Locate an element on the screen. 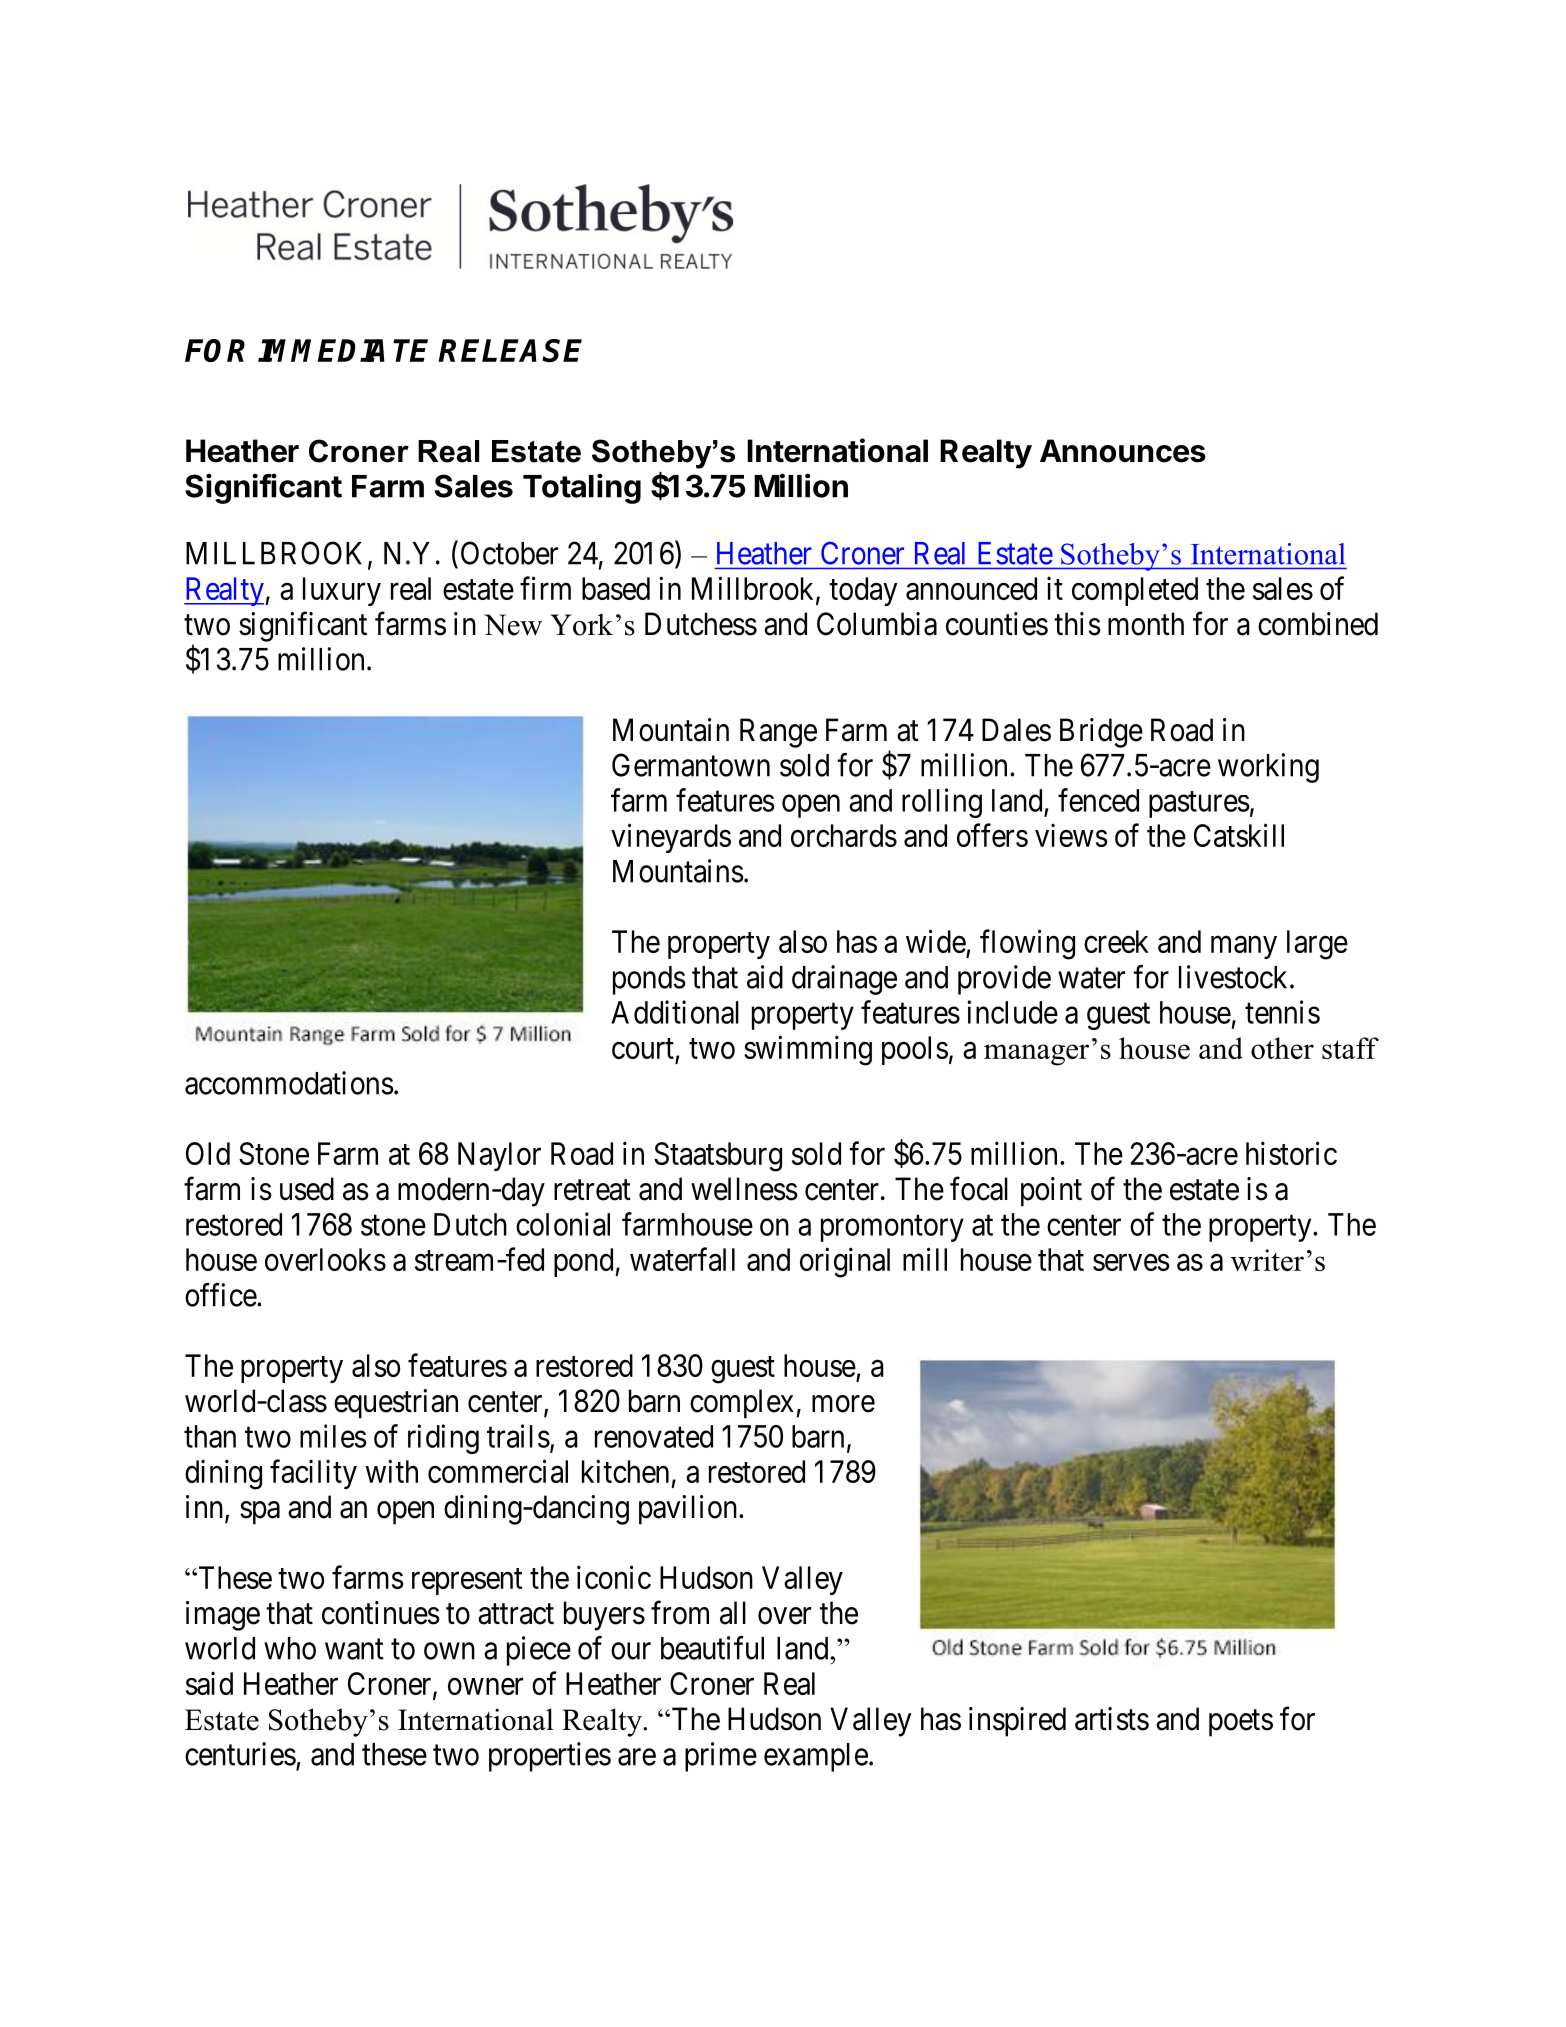 Image resolution: width=1566 pixels, height=2027 pixels. example is located at coordinates (816, 1757).
